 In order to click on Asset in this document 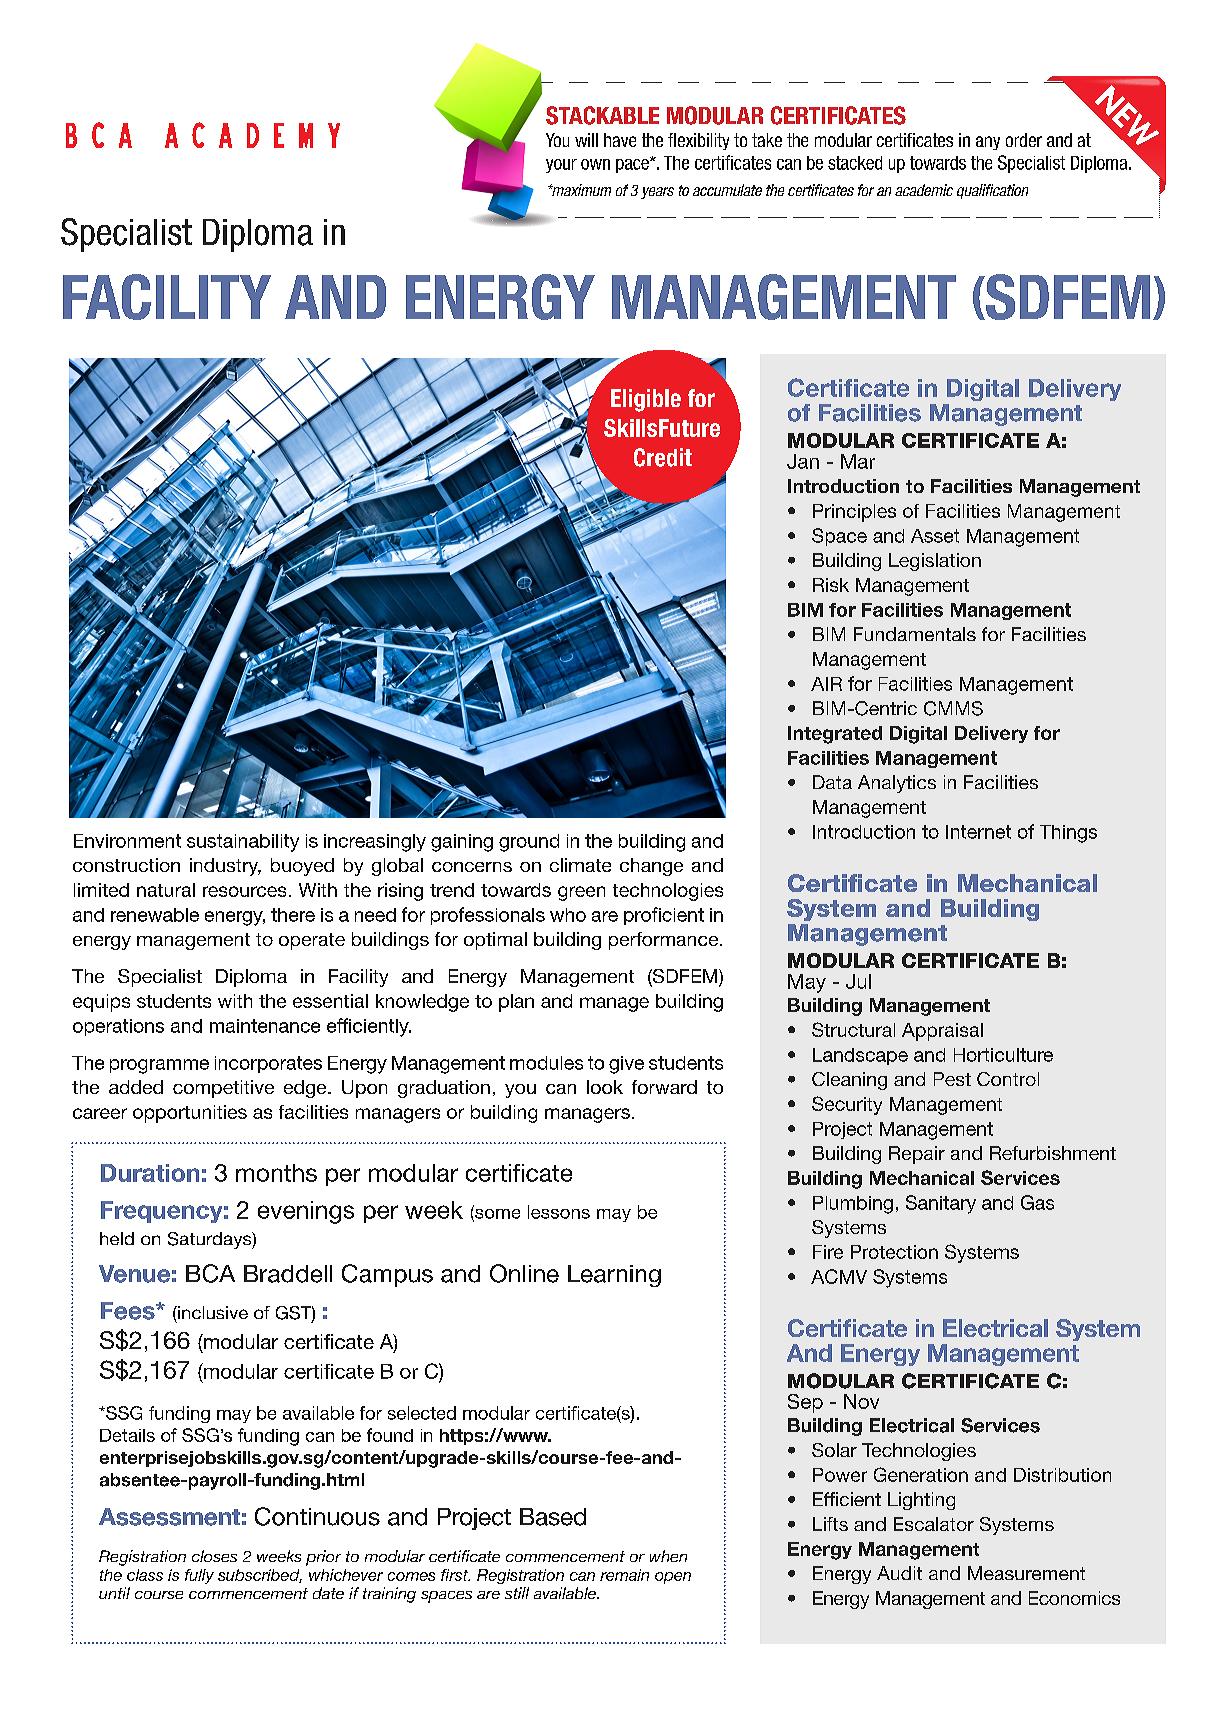, I will do `click(935, 536)`.
